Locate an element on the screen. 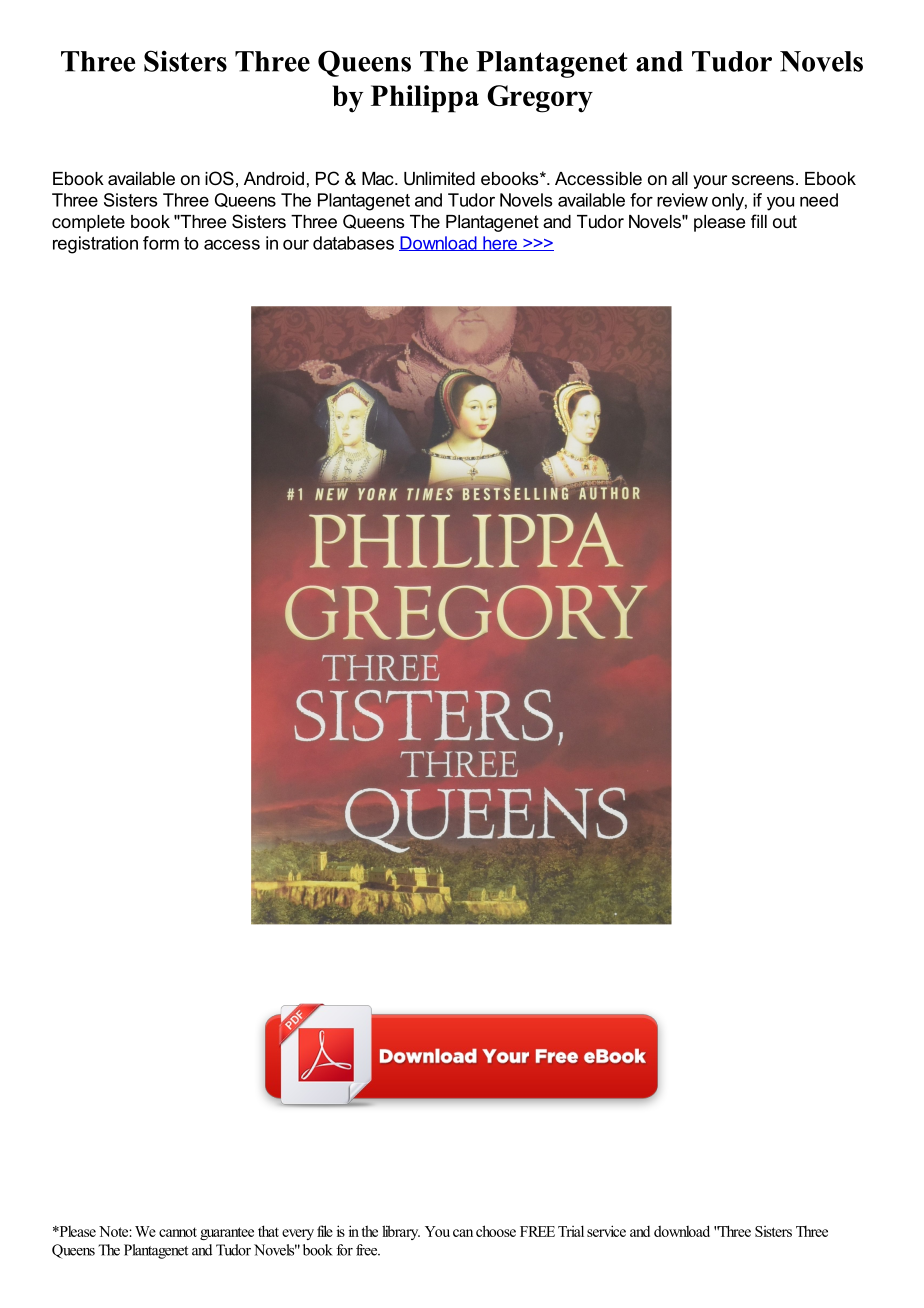  choose is located at coordinates (496, 1231).
